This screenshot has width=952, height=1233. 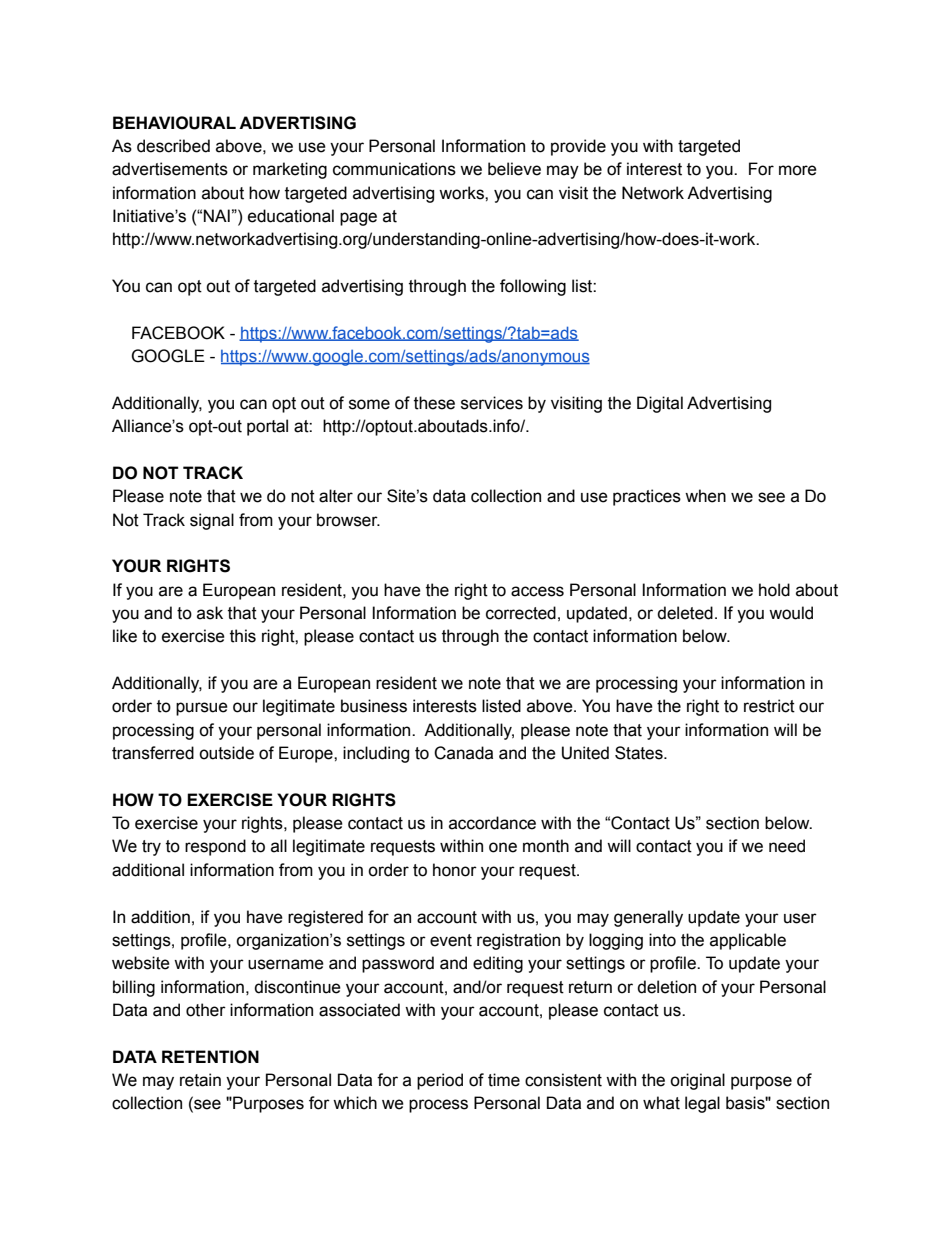 I want to click on these, so click(x=434, y=403).
